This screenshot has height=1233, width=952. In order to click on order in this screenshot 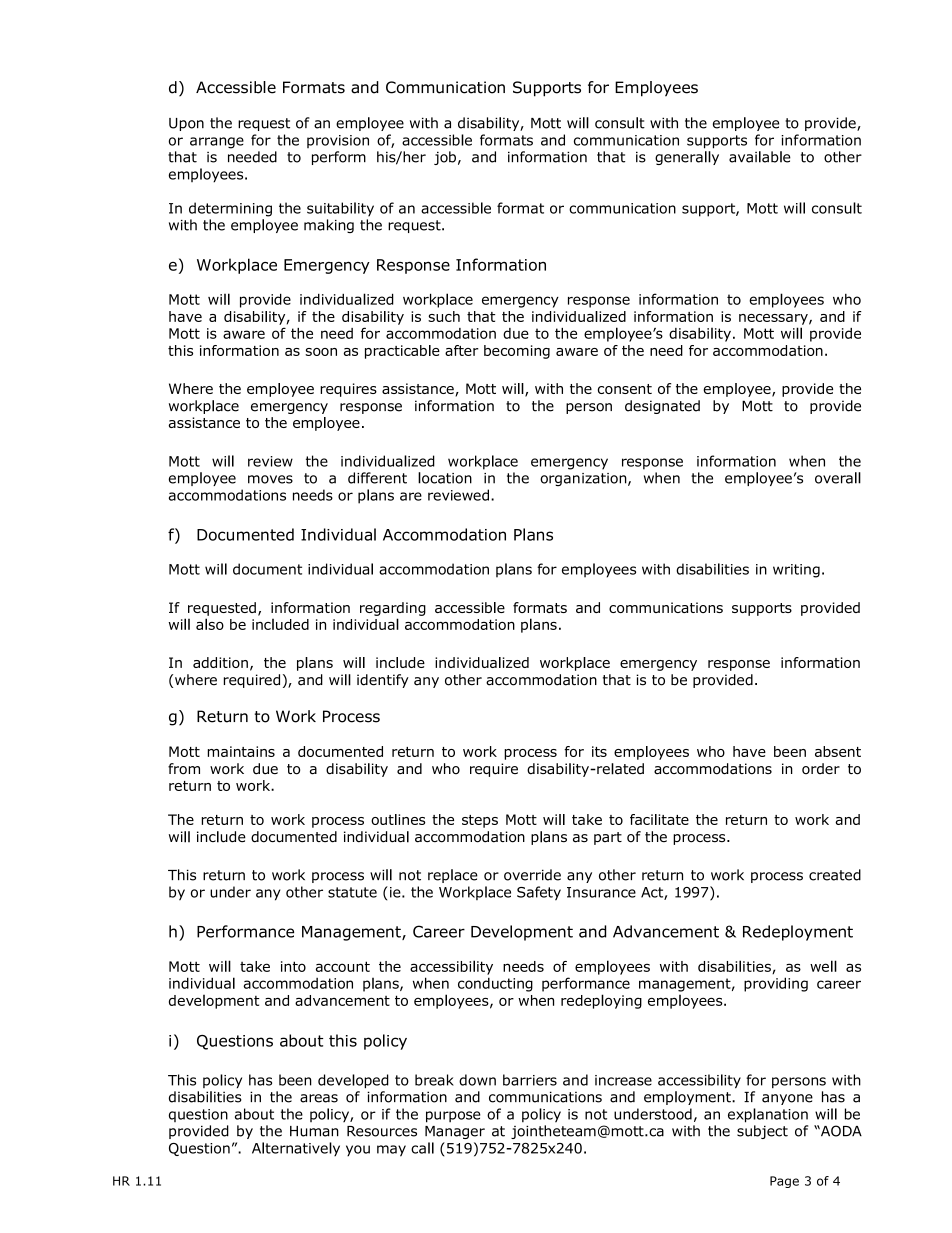, I will do `click(821, 769)`.
